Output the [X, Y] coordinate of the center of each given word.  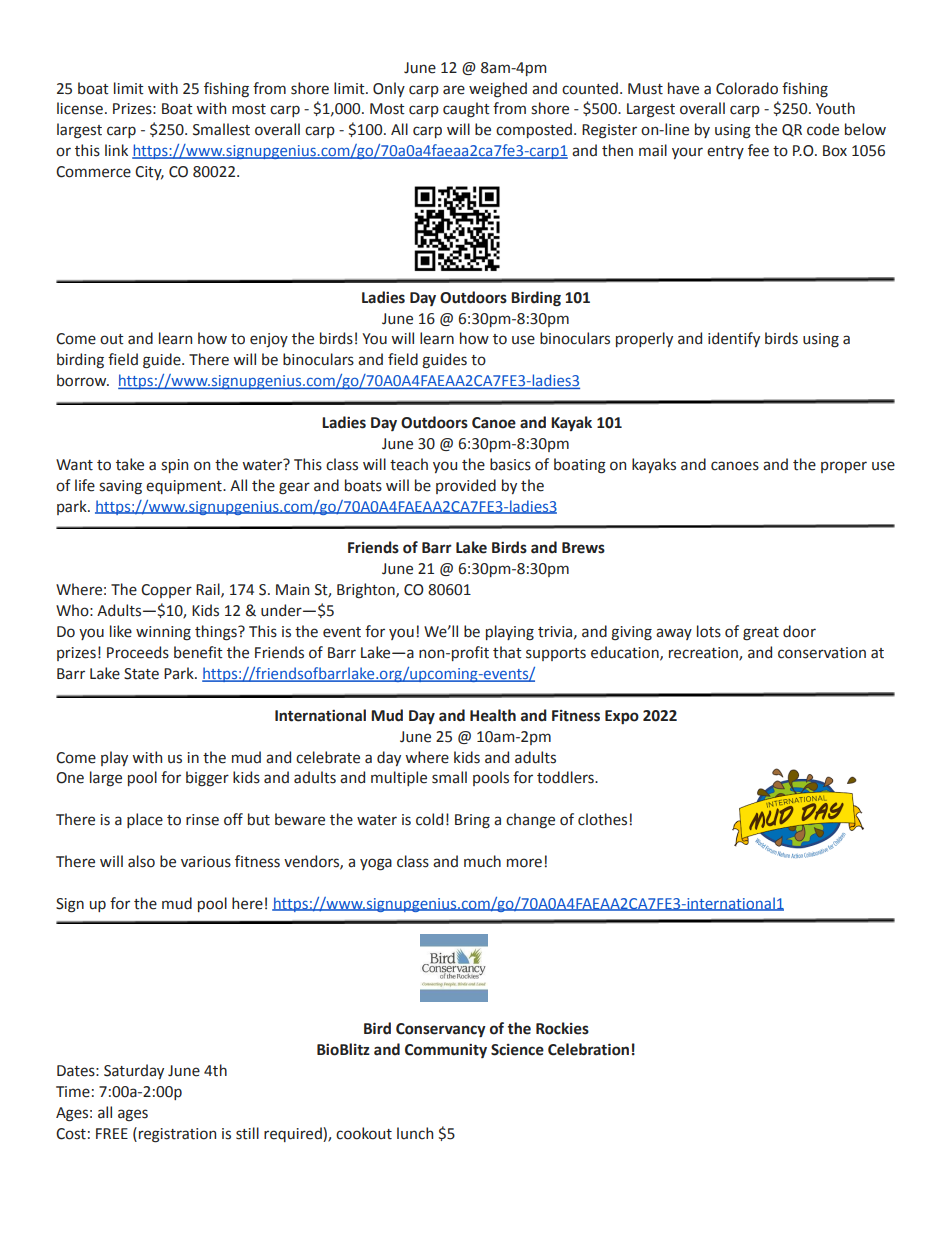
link [116, 150]
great [761, 634]
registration [177, 1135]
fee [758, 150]
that [507, 652]
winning [163, 633]
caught [466, 110]
